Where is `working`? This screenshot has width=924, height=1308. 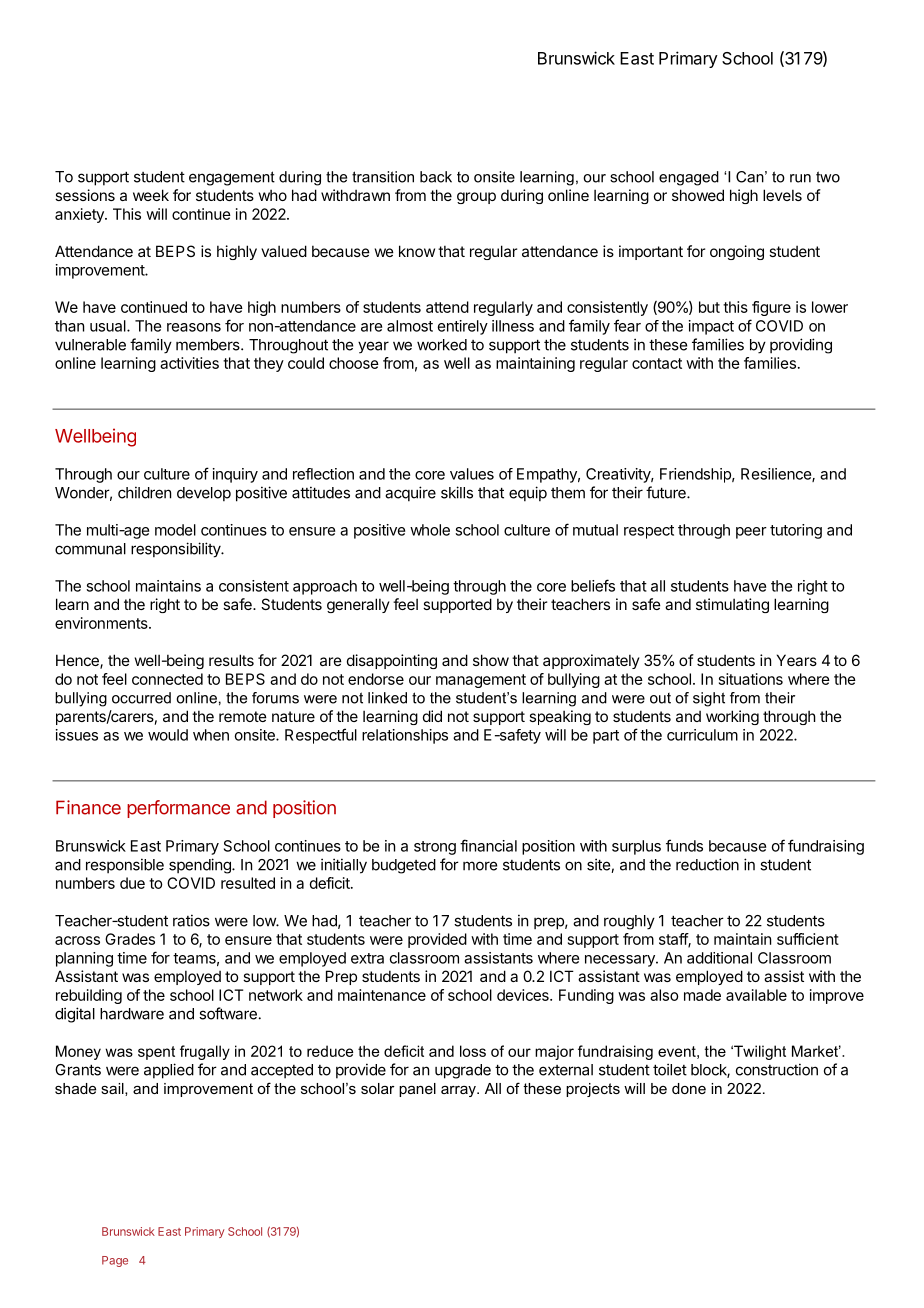
working is located at coordinates (732, 717).
